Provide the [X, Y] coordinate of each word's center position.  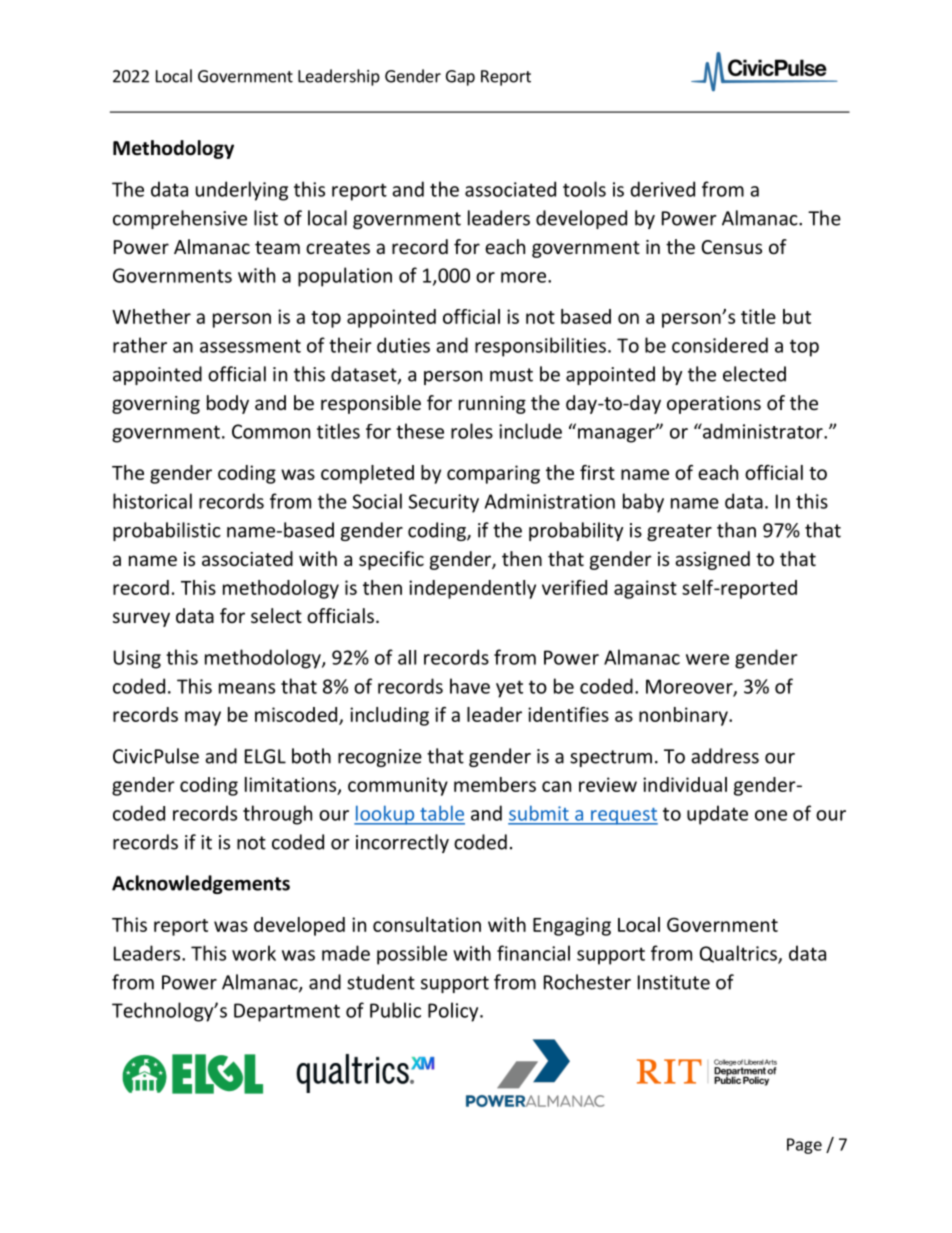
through [277, 815]
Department [287, 1012]
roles [472, 431]
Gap [460, 78]
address [725, 756]
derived [662, 189]
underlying [242, 191]
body [228, 404]
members [495, 784]
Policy [454, 1012]
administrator [763, 431]
